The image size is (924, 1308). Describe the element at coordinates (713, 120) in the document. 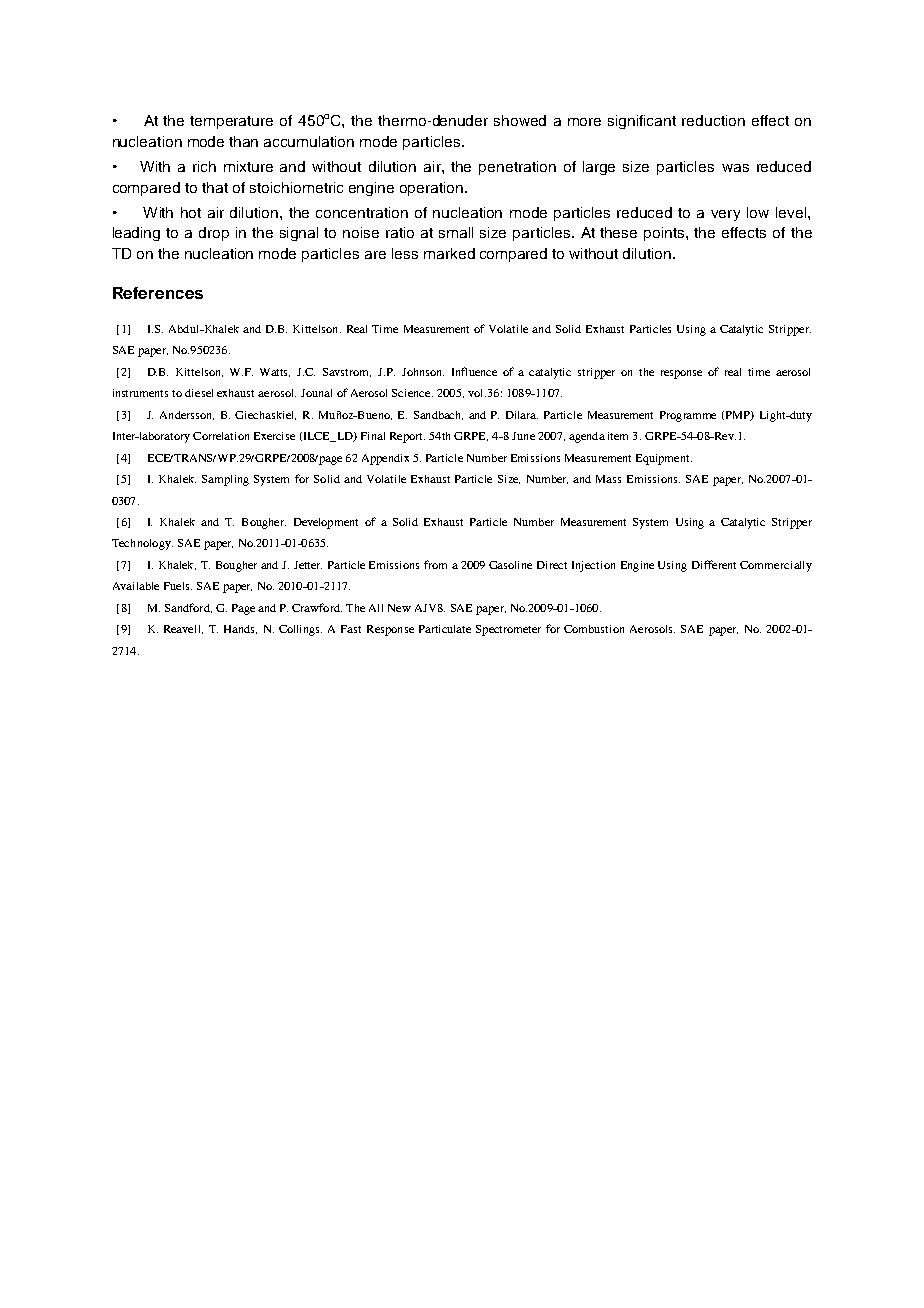

I see `reduction` at that location.
